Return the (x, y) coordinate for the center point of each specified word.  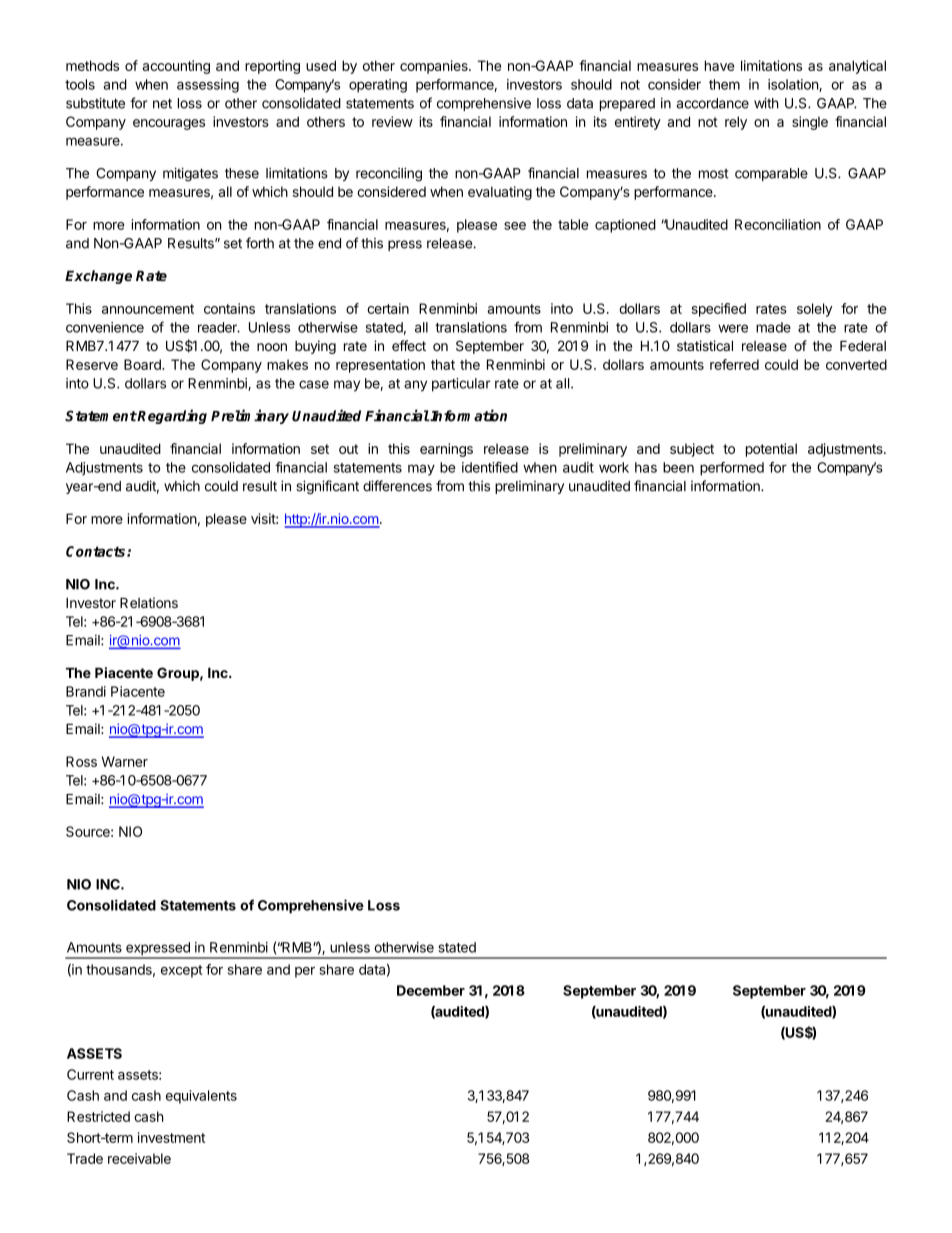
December (431, 990)
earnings (446, 450)
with (766, 103)
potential (771, 450)
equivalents (201, 1097)
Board (143, 364)
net (162, 103)
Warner (125, 761)
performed (732, 469)
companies (435, 67)
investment (171, 1137)
